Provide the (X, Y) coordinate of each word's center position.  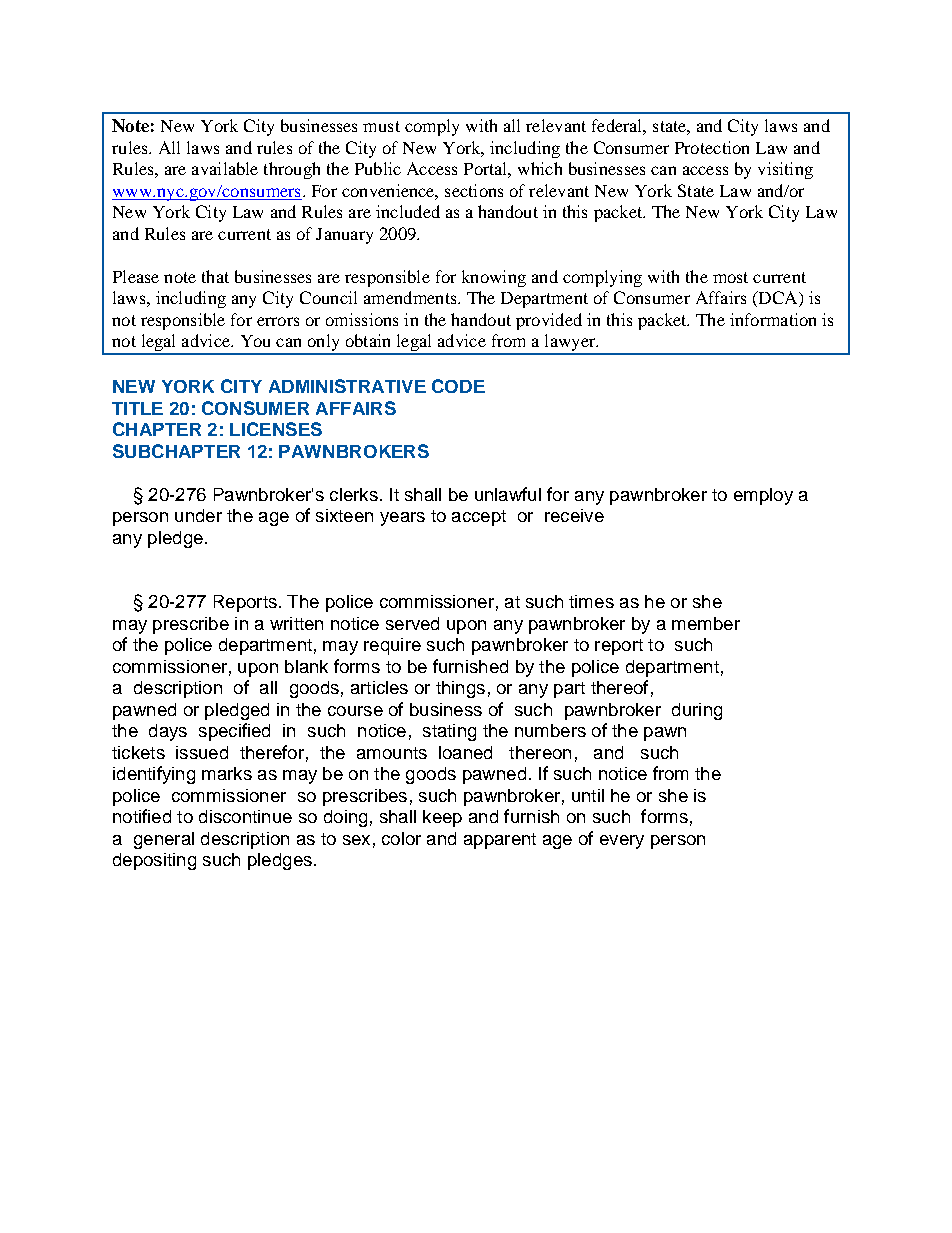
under (198, 515)
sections (474, 190)
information (773, 319)
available (225, 168)
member (706, 623)
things (460, 689)
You (255, 341)
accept (479, 518)
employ (763, 496)
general (164, 840)
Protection (712, 147)
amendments (411, 297)
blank (306, 666)
